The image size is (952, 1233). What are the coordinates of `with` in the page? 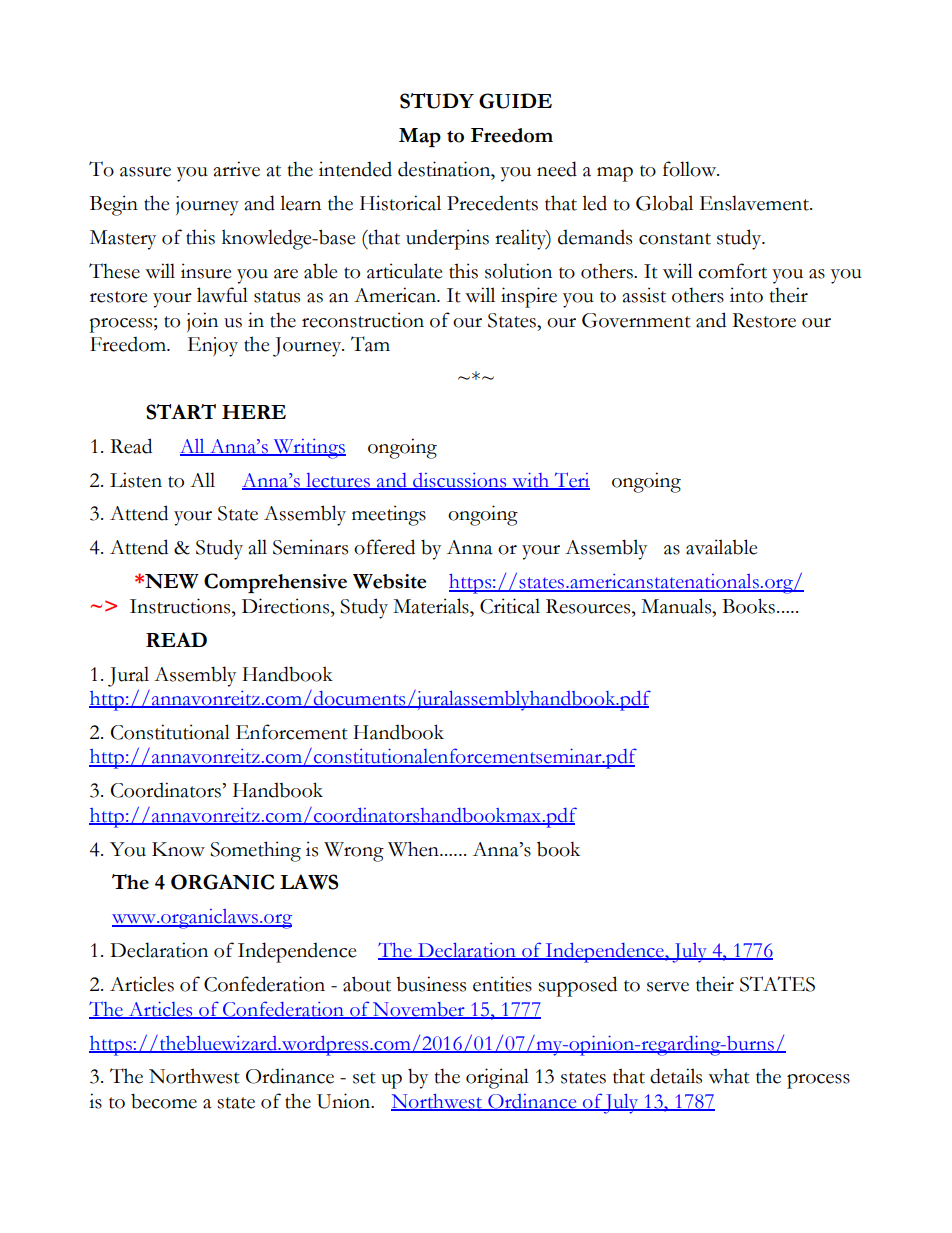 It's located at (531, 481).
